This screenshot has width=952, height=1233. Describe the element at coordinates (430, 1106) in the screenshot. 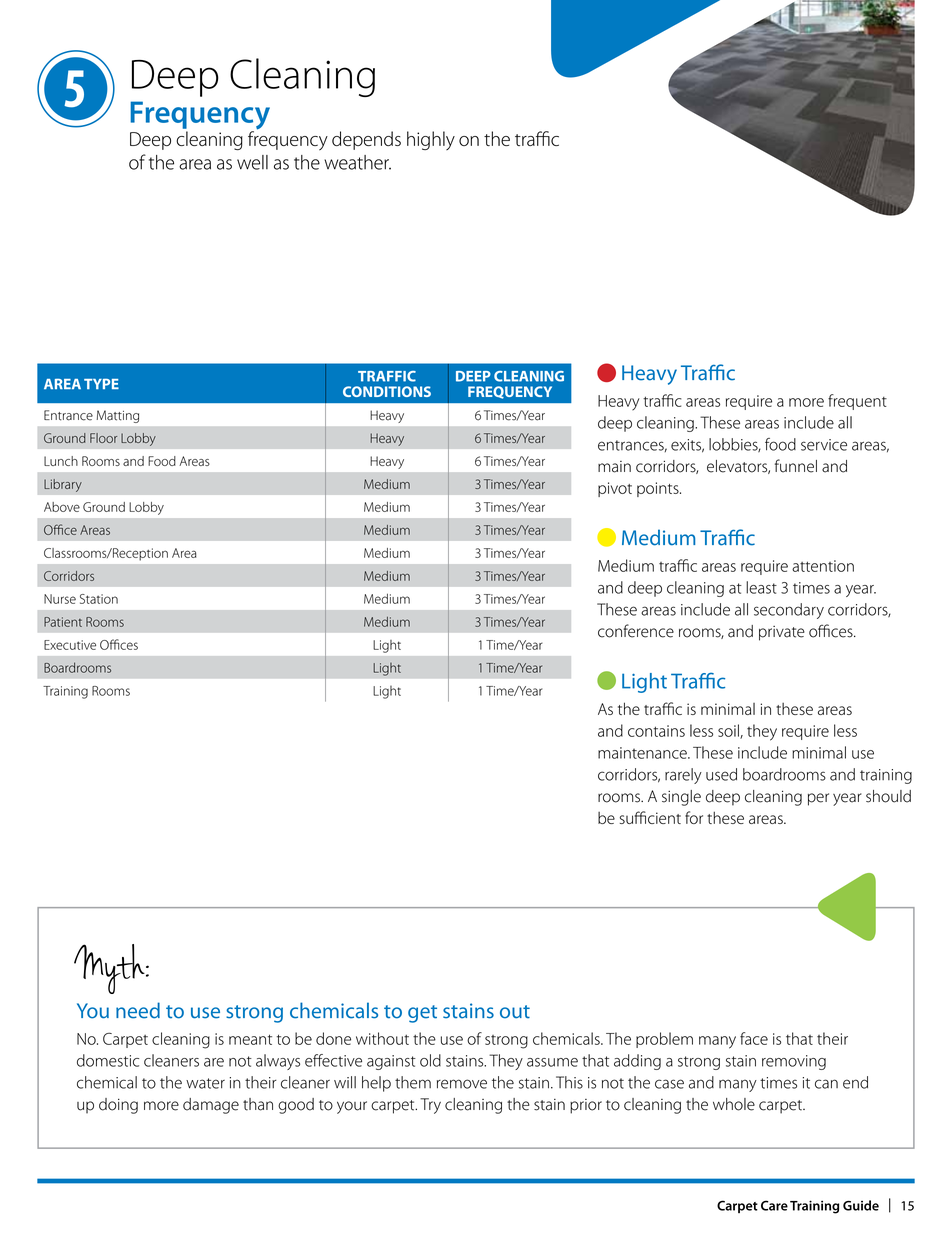

I see `Try` at that location.
